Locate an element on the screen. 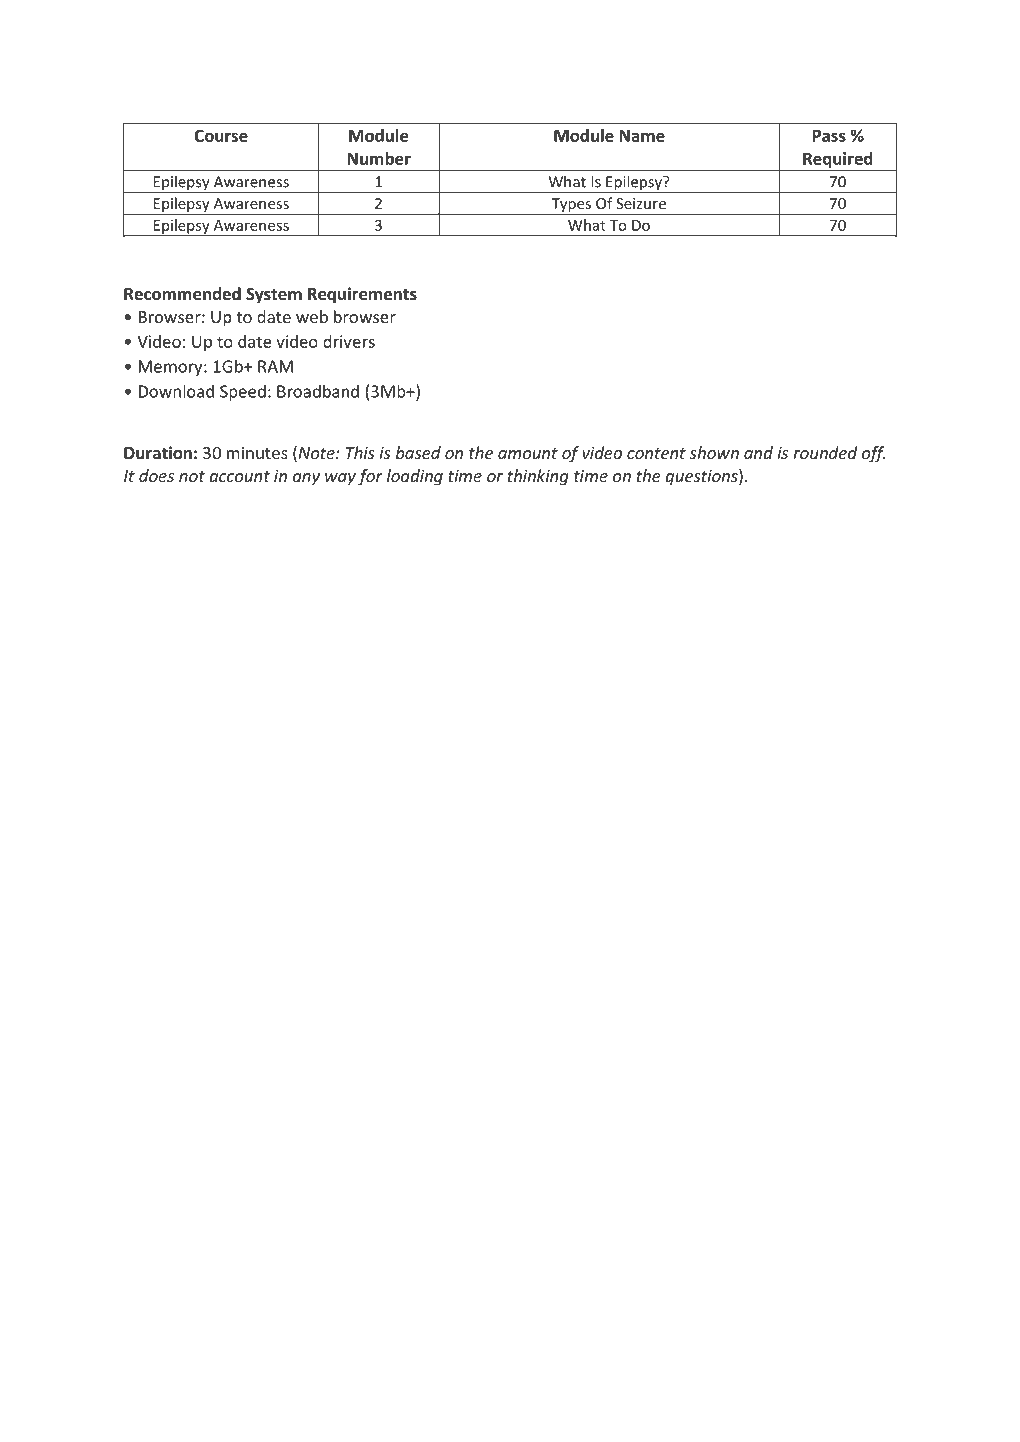 The image size is (1020, 1442). Requirements is located at coordinates (362, 295).
